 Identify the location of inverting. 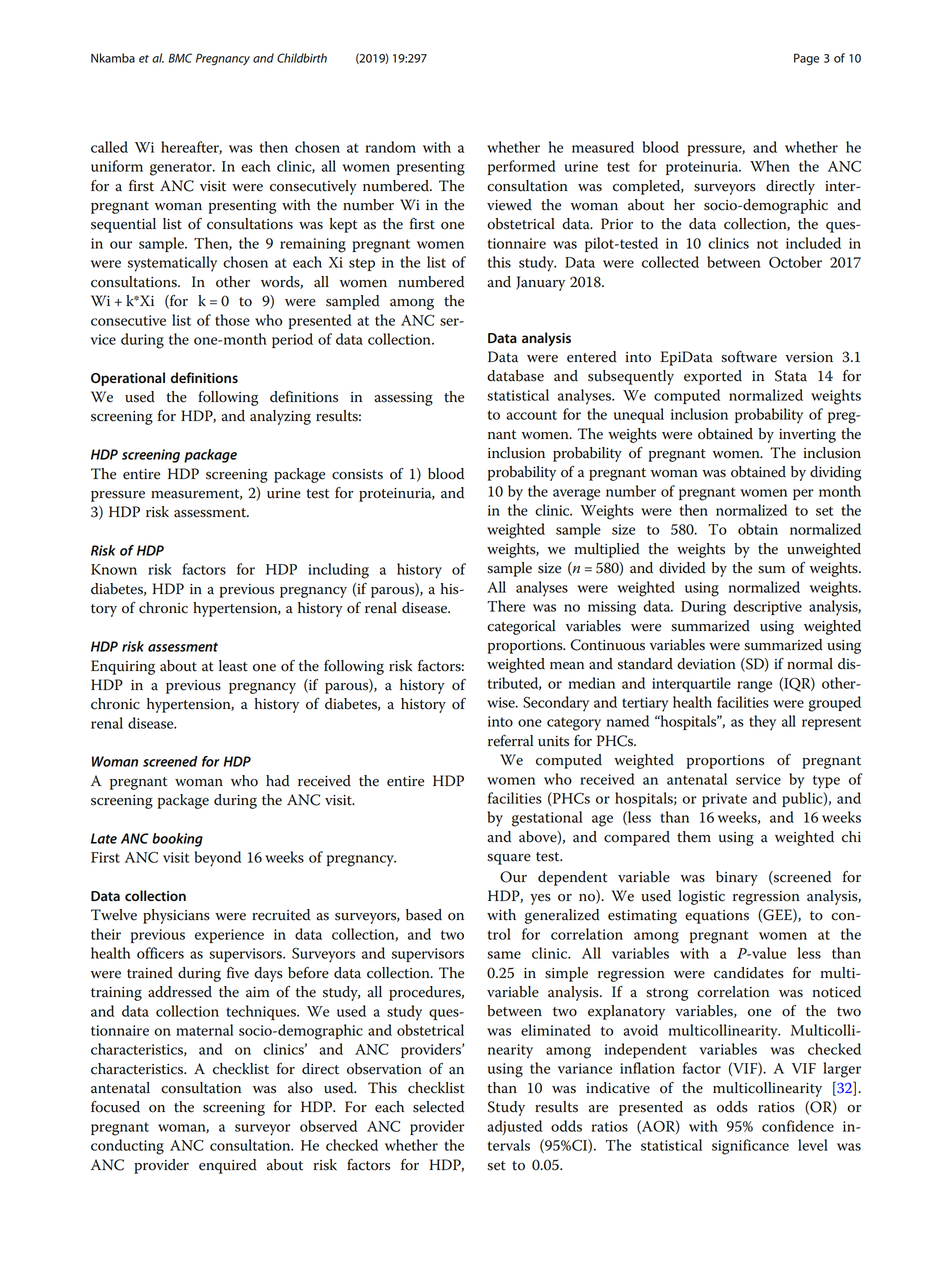
(807, 436).
